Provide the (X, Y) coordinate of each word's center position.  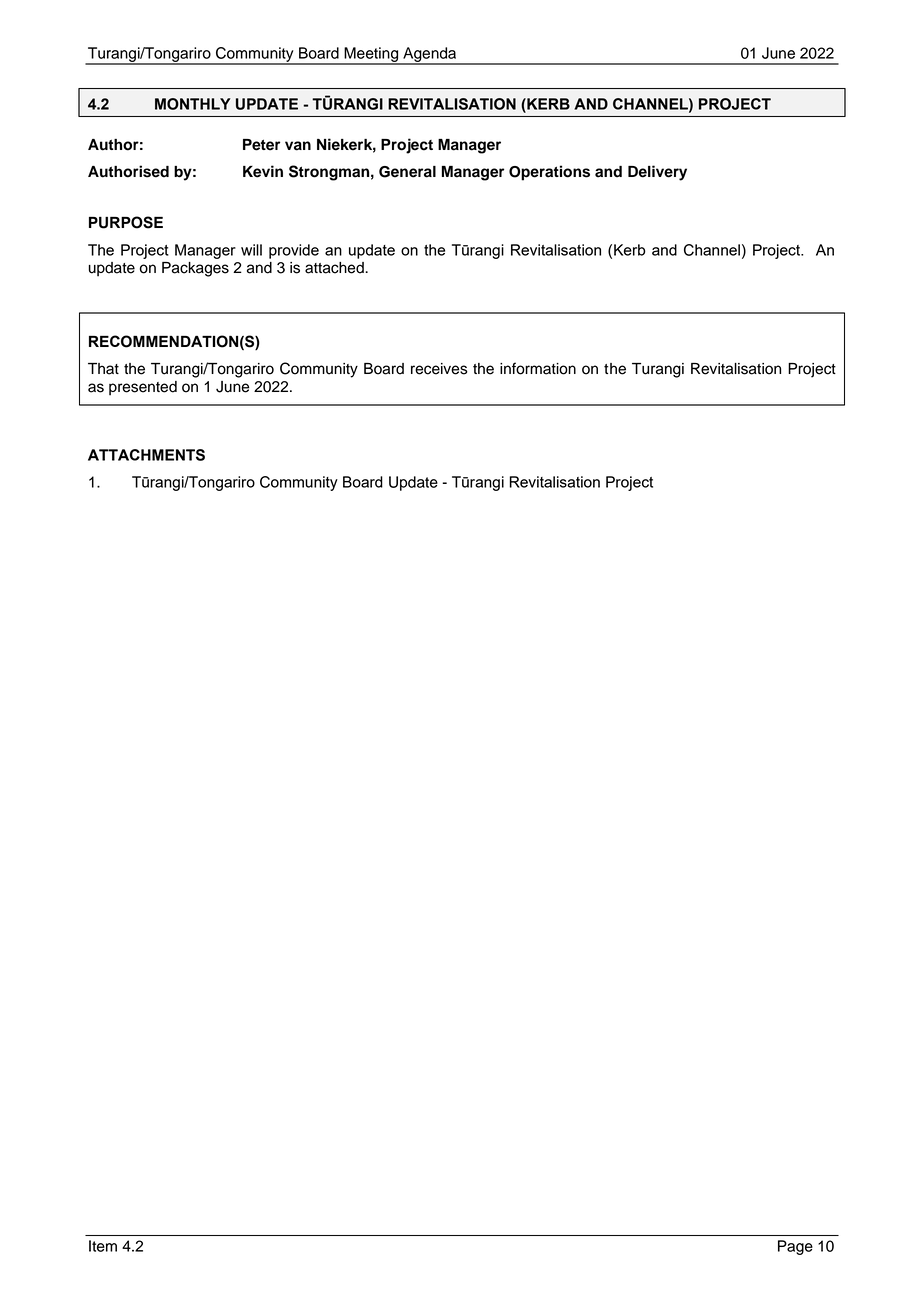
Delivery (657, 173)
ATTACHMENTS (146, 455)
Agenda (430, 55)
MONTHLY (193, 104)
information (538, 368)
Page (795, 1247)
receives (439, 369)
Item (103, 1246)
